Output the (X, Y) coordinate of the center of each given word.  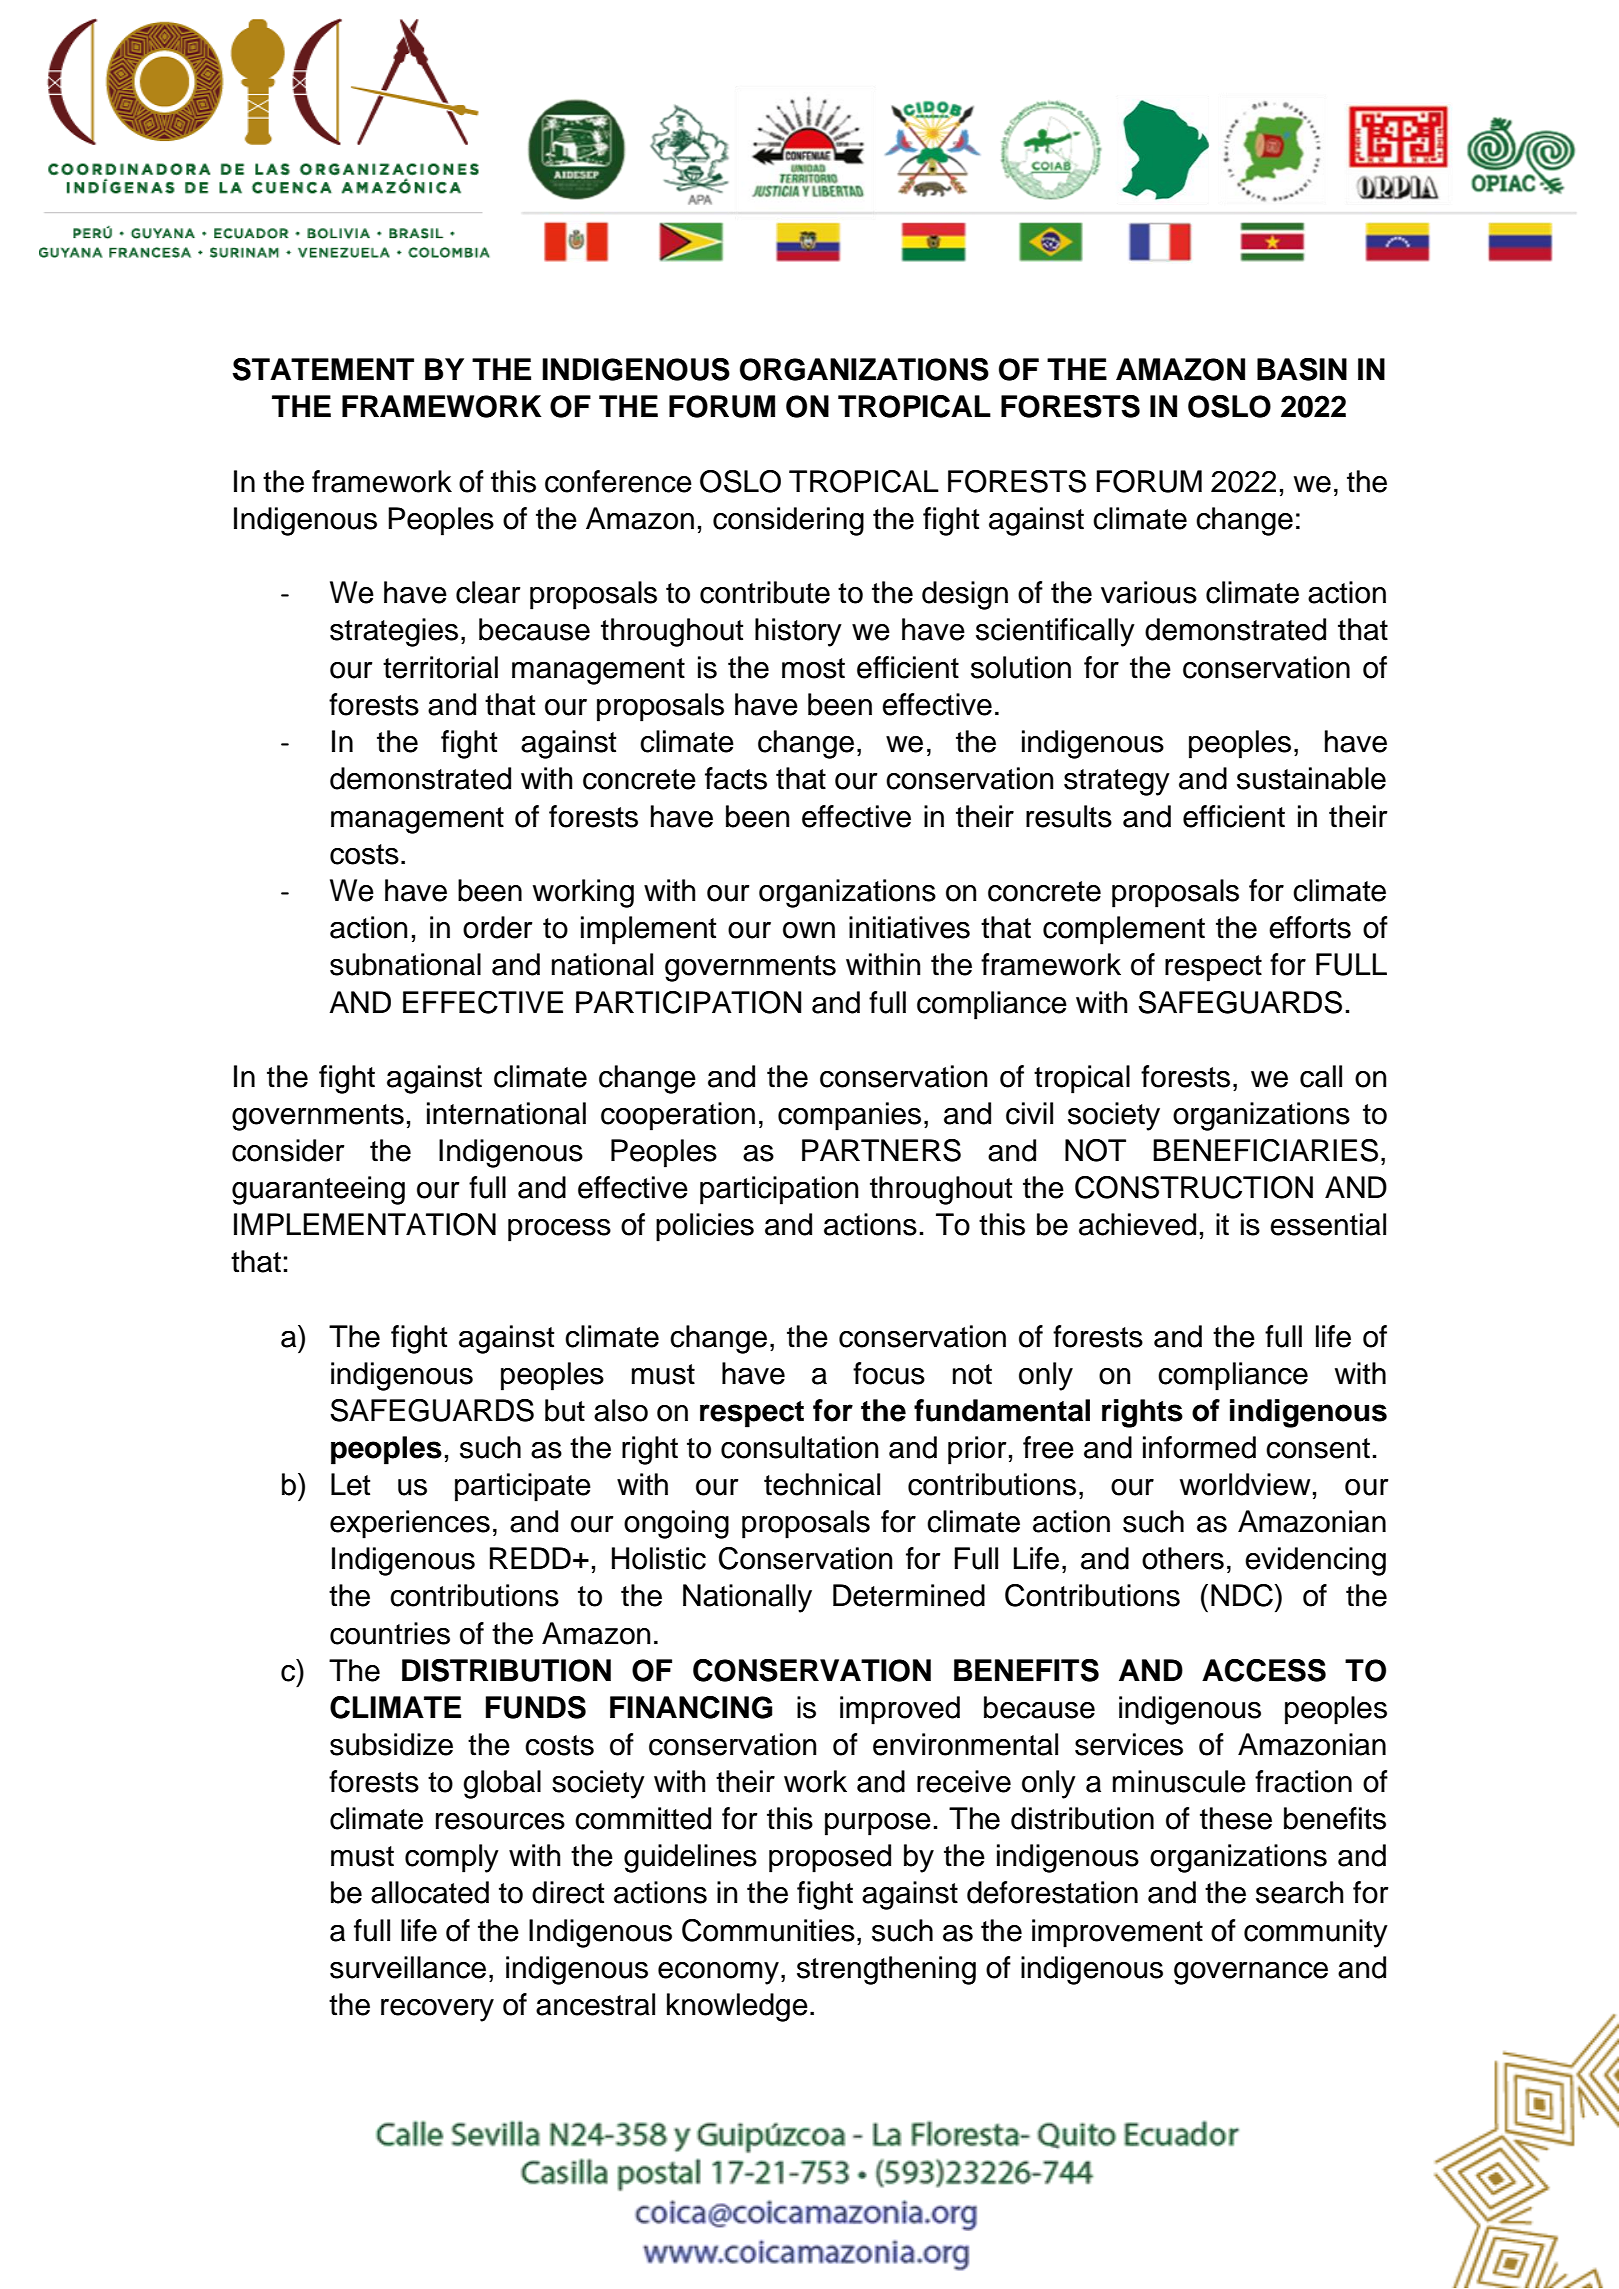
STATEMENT (323, 369)
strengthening (886, 1970)
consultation (799, 1447)
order (497, 927)
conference (618, 481)
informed (1199, 1447)
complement (1124, 930)
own (809, 930)
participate (523, 1487)
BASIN (1302, 369)
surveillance (408, 1967)
